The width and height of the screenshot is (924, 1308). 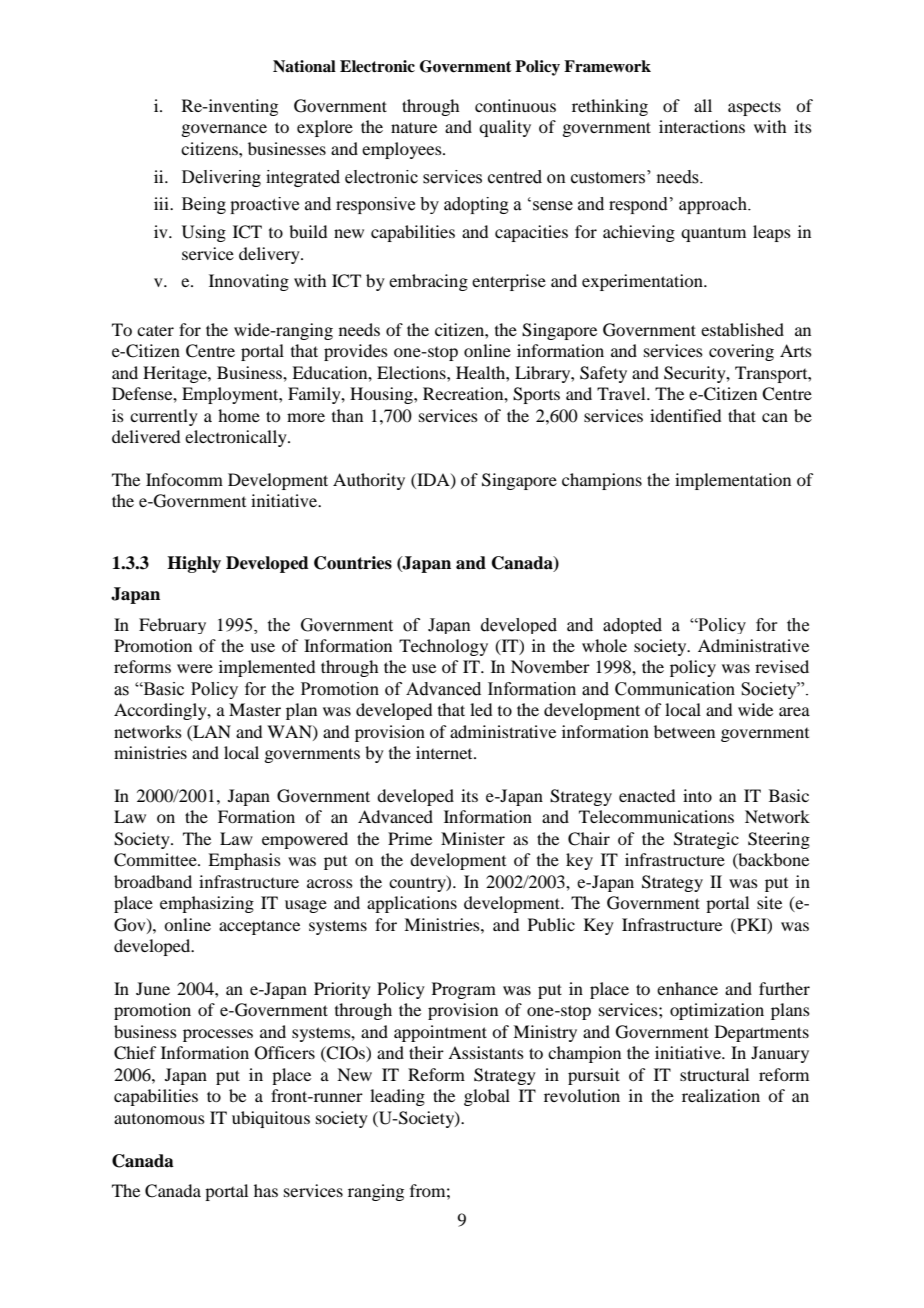 I want to click on processes, so click(x=218, y=1035).
